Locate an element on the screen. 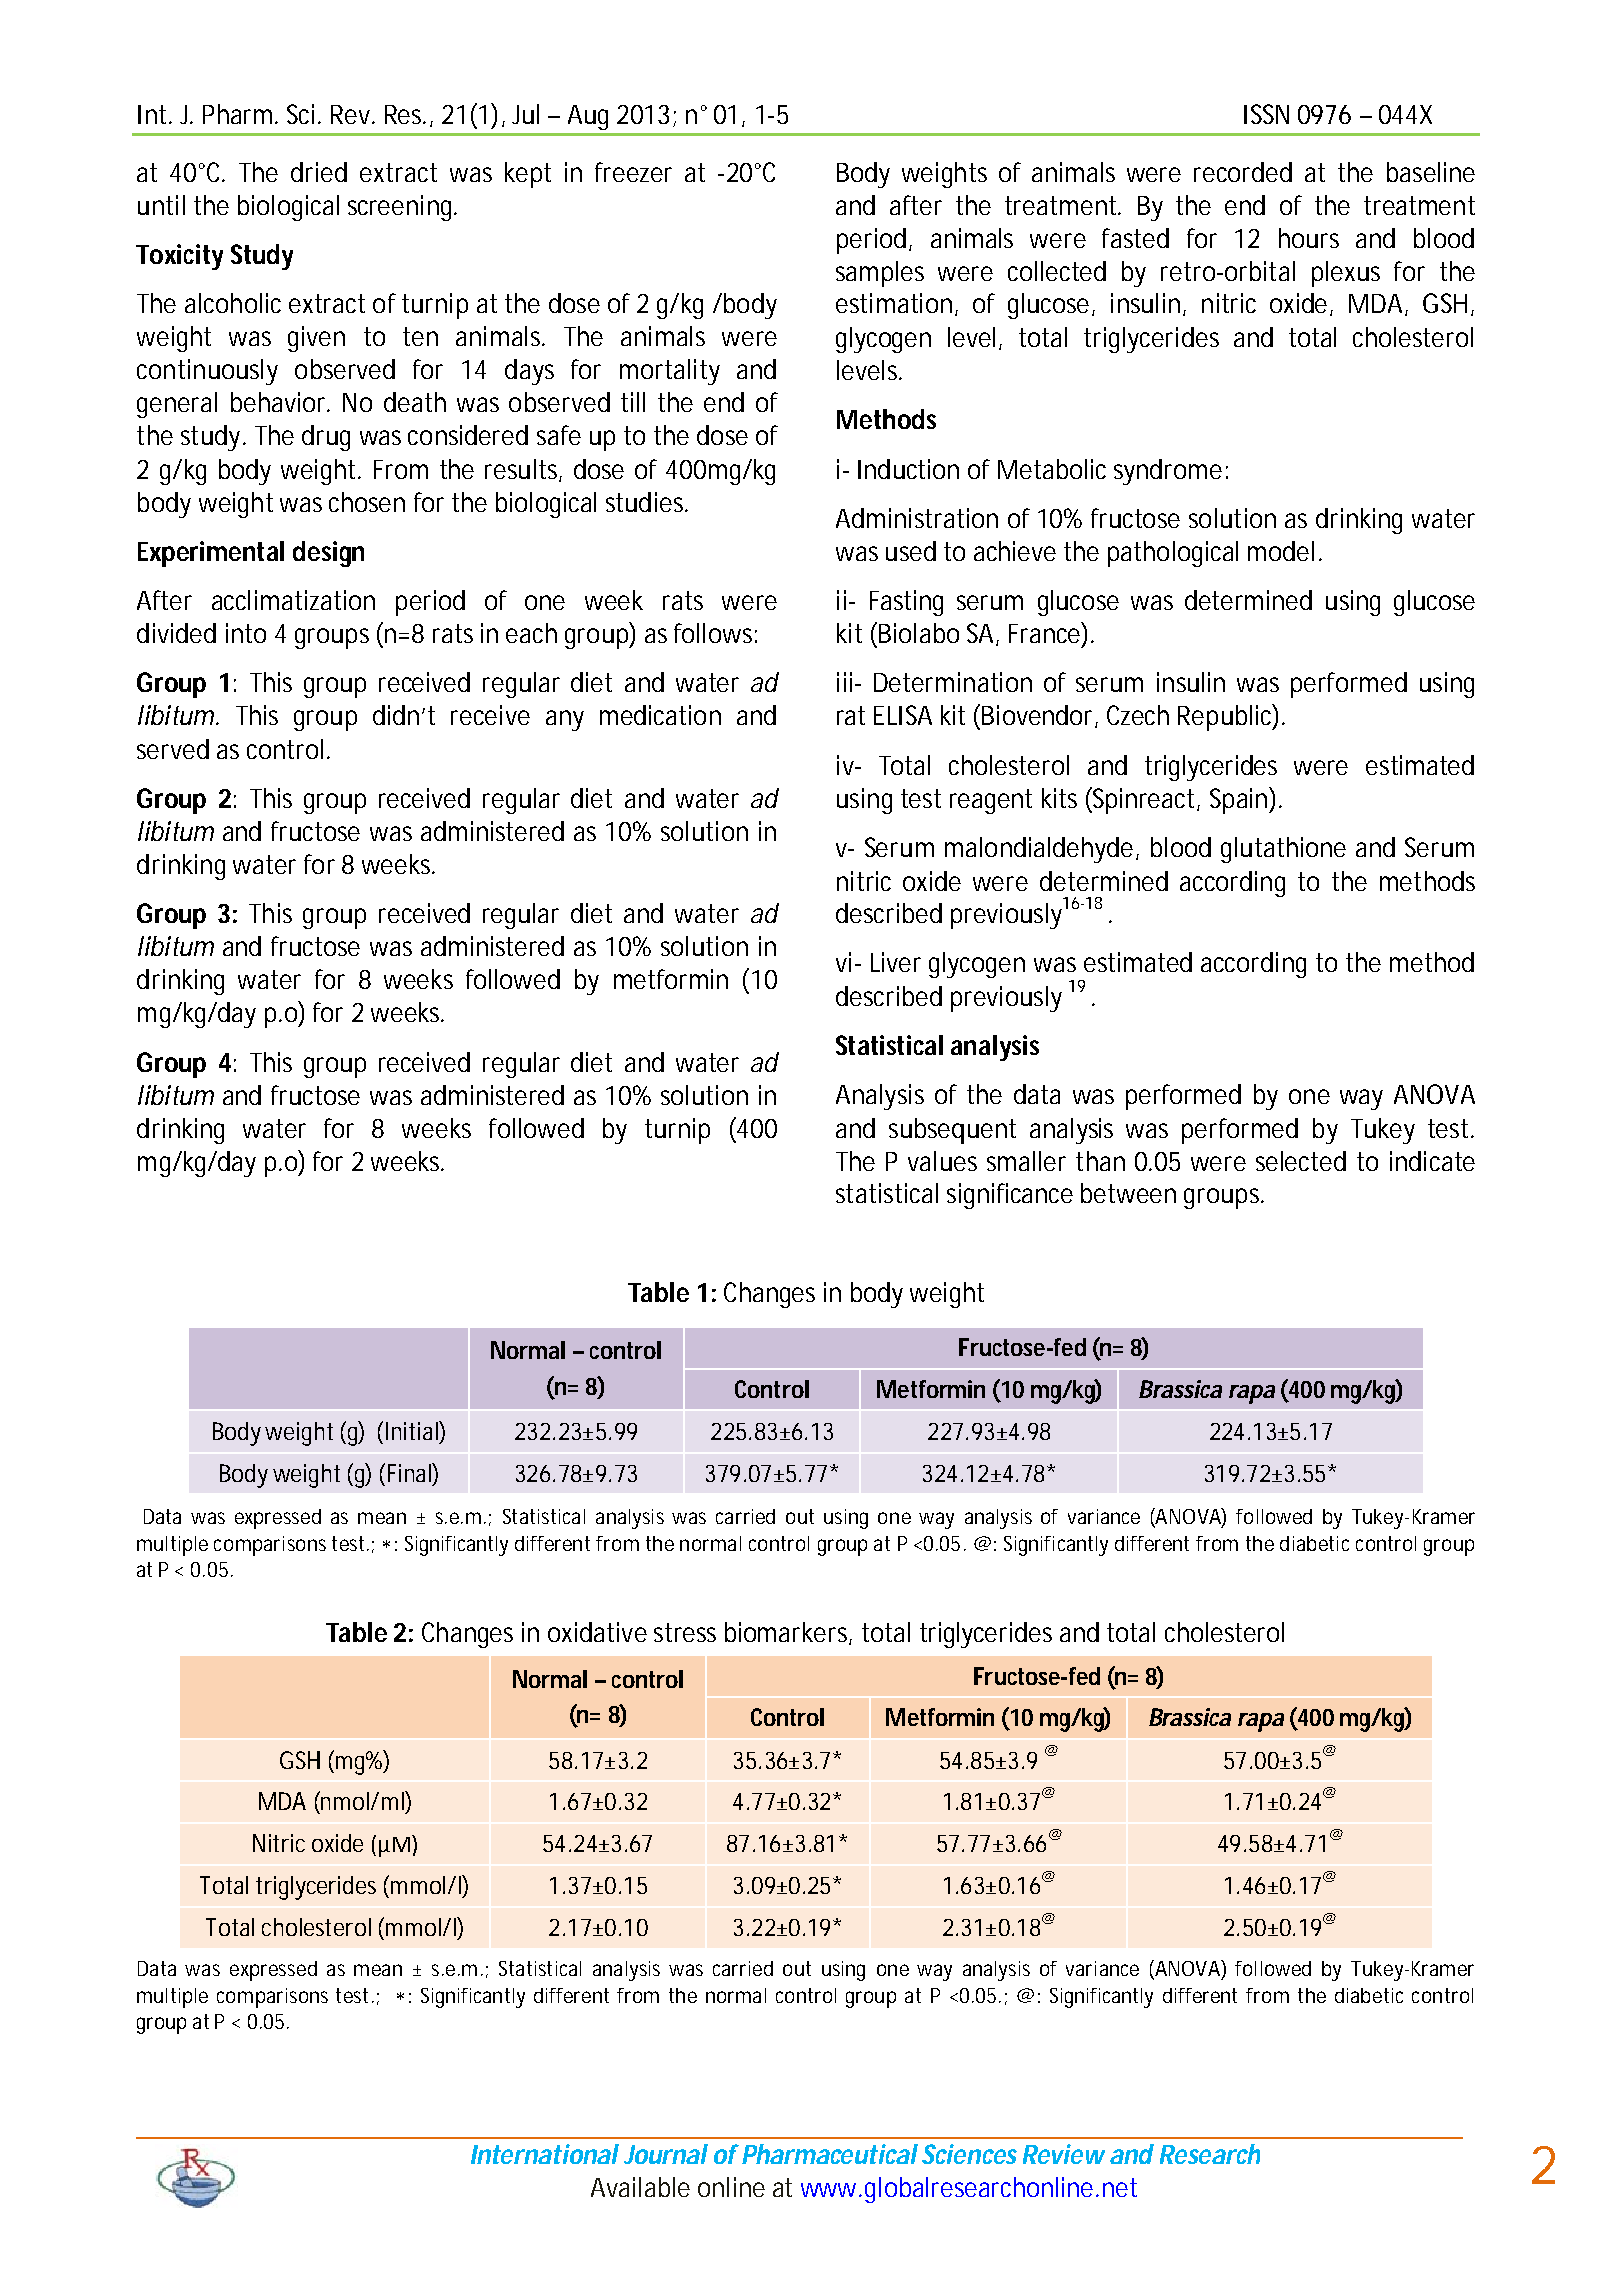  samples is located at coordinates (880, 274).
